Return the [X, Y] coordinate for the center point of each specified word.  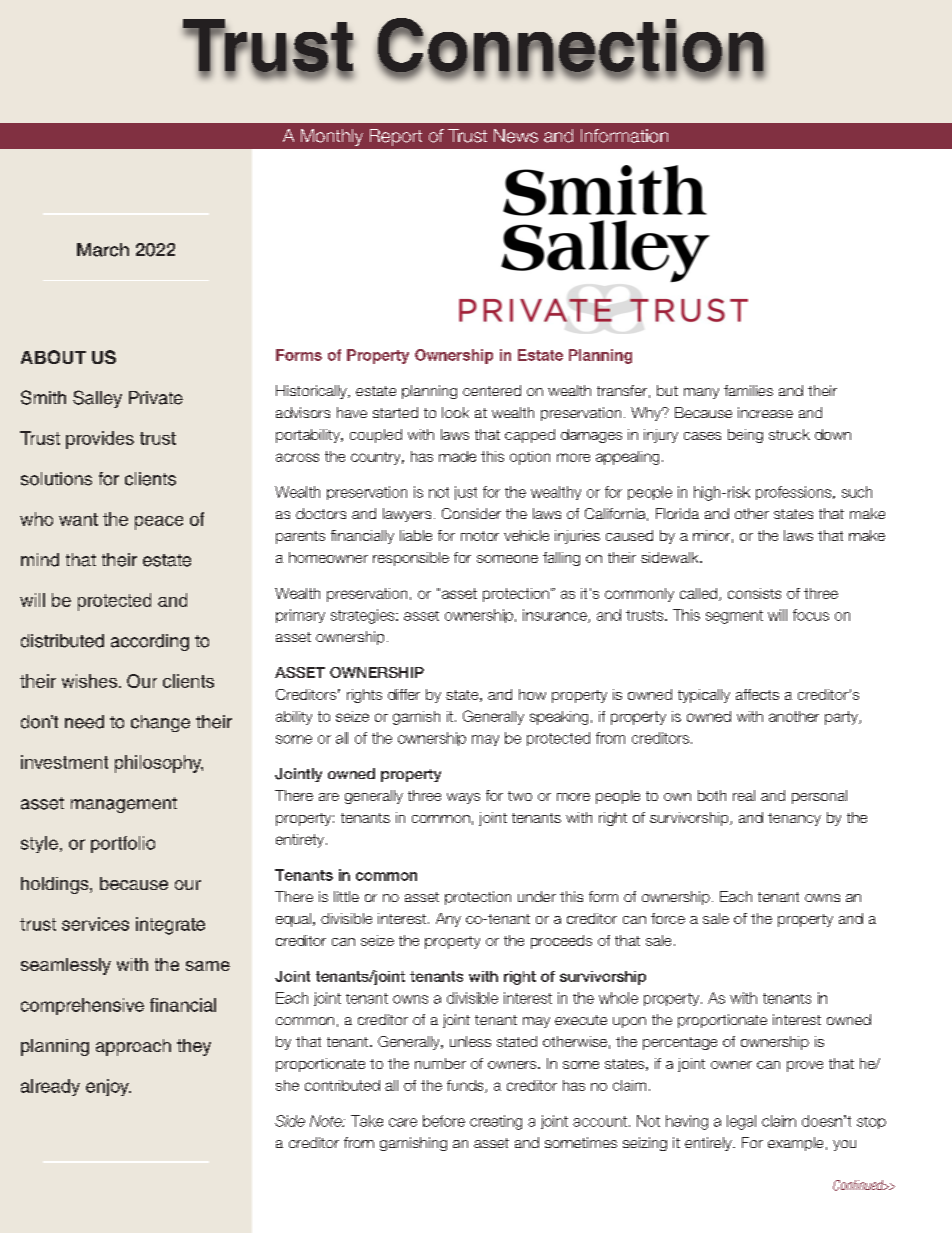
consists [754, 593]
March [103, 250]
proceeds [561, 942]
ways [463, 798]
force [668, 918]
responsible [411, 559]
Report [396, 137]
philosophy [159, 764]
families [748, 390]
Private [156, 398]
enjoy [108, 1087]
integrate [170, 926]
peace [159, 523]
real [744, 795]
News [516, 136]
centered [492, 390]
